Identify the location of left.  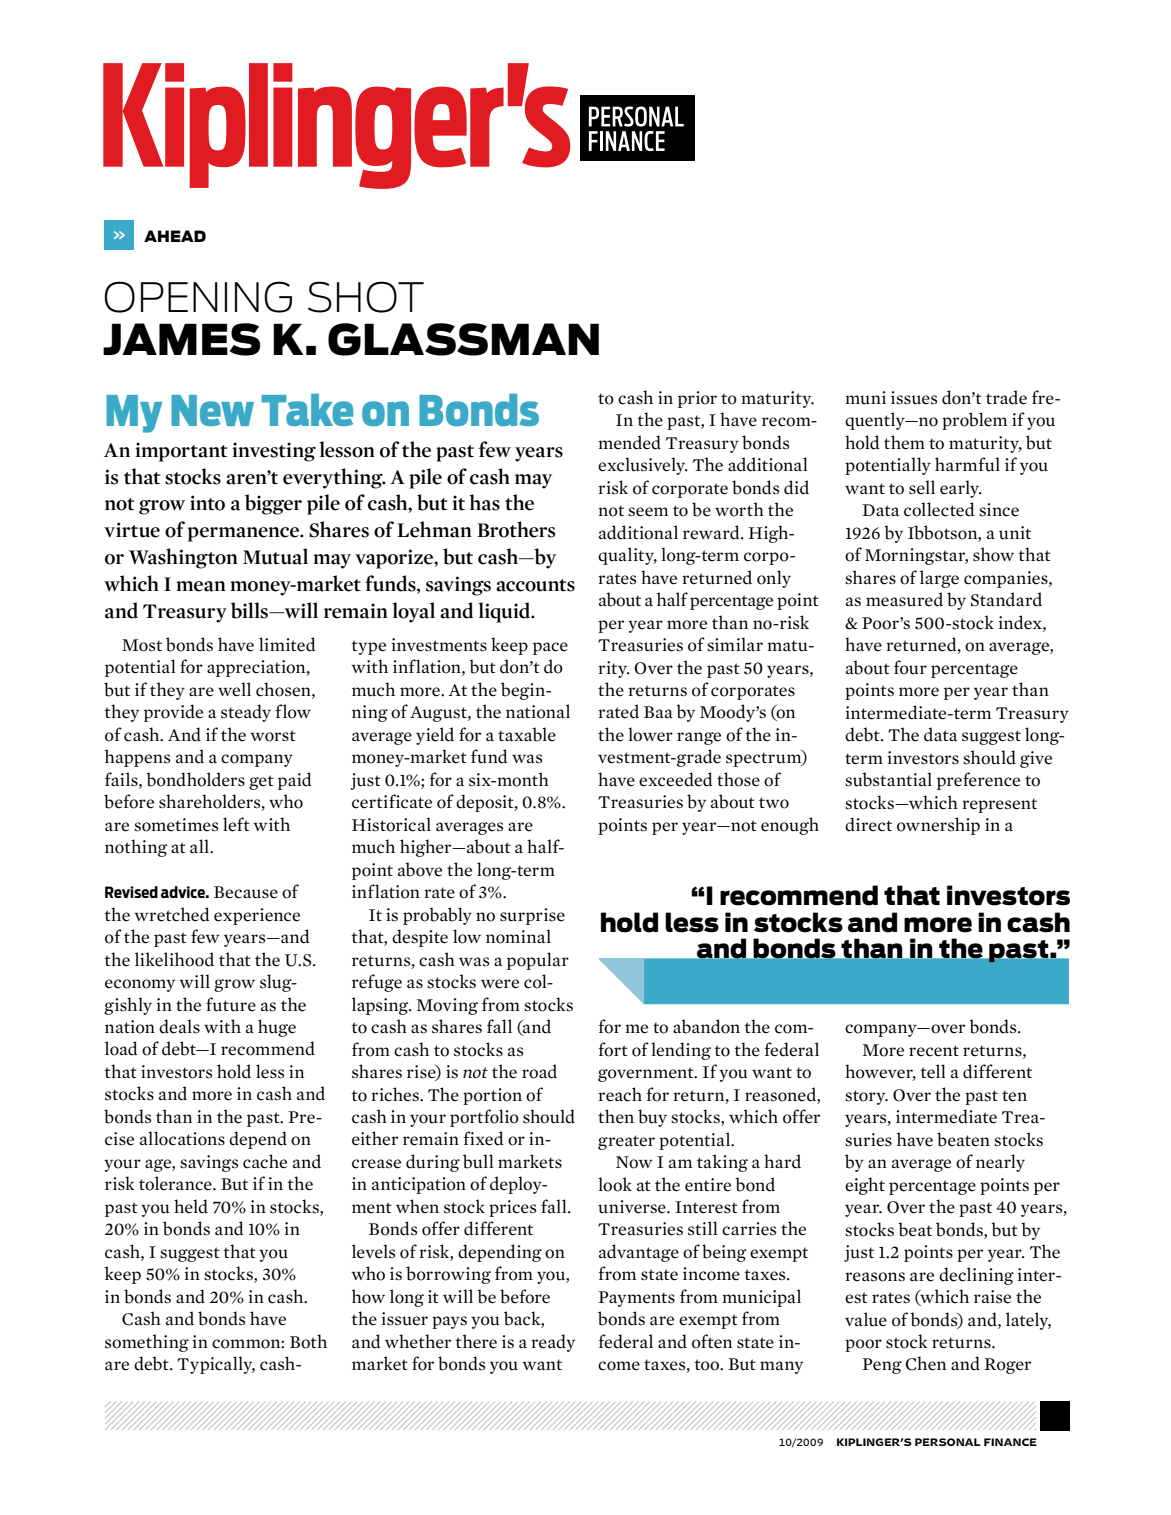
(236, 824).
